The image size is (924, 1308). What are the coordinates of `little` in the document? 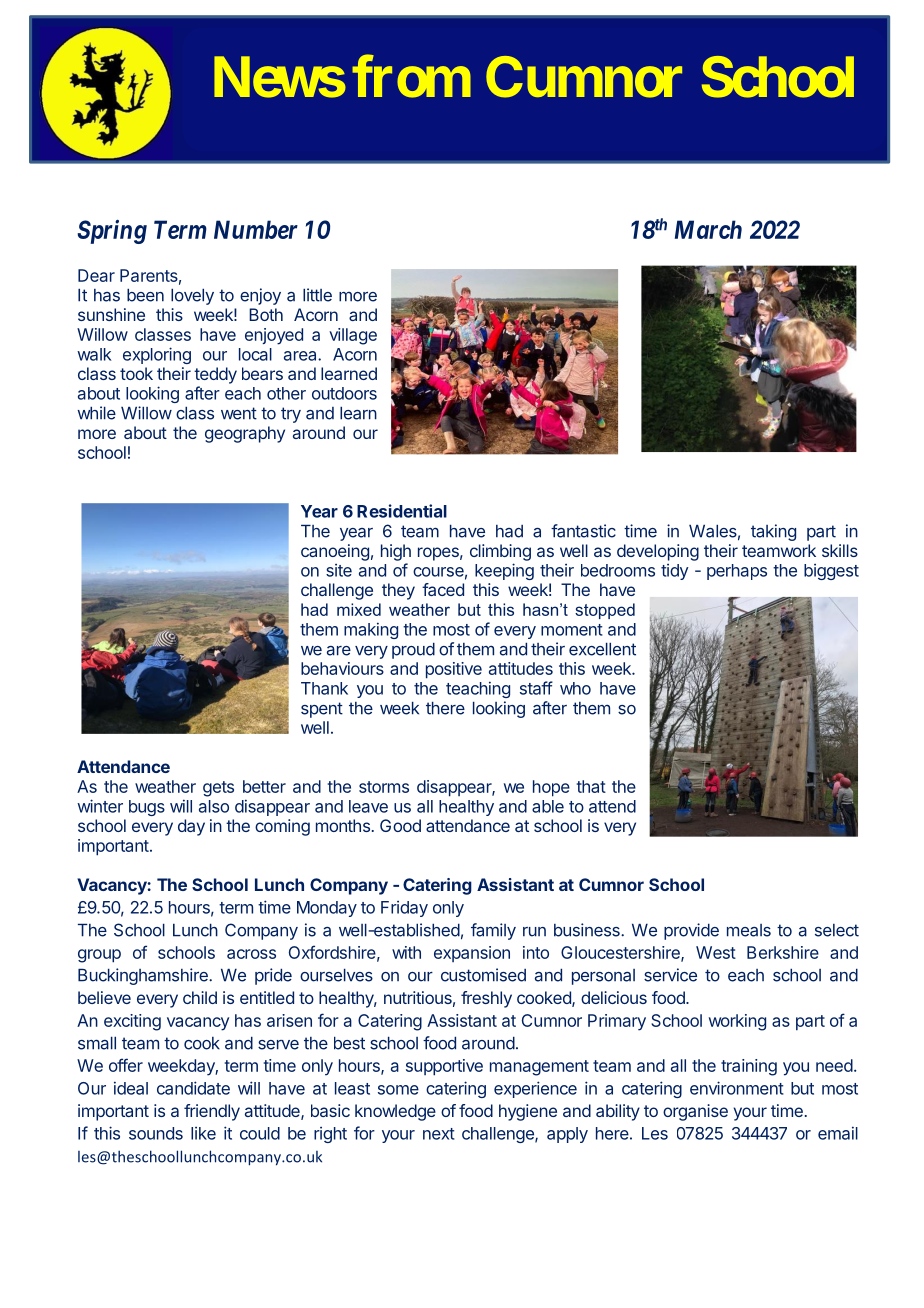 It's located at (317, 295).
